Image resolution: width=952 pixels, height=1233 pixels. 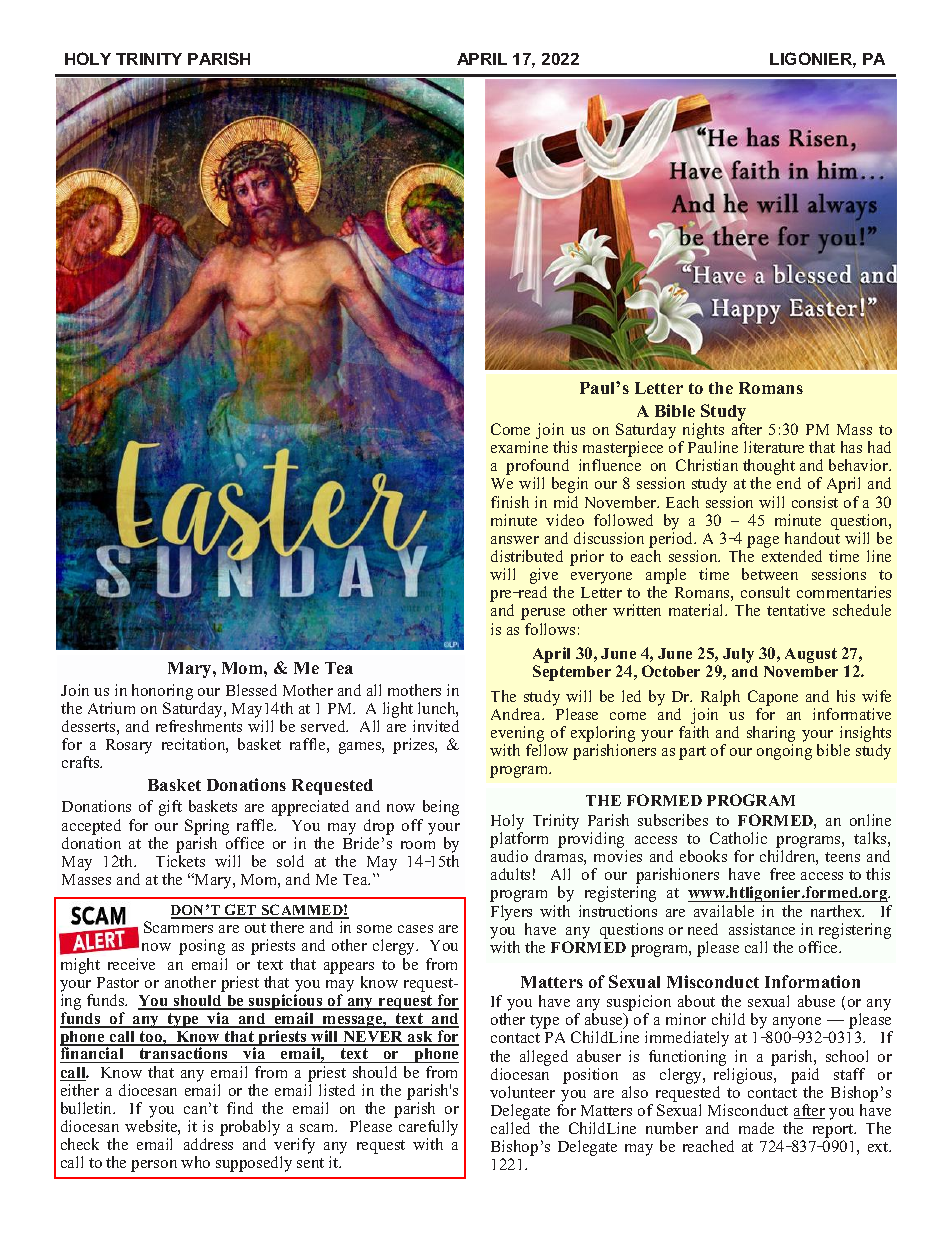 What do you see at coordinates (774, 447) in the image?
I see `literature` at bounding box center [774, 447].
